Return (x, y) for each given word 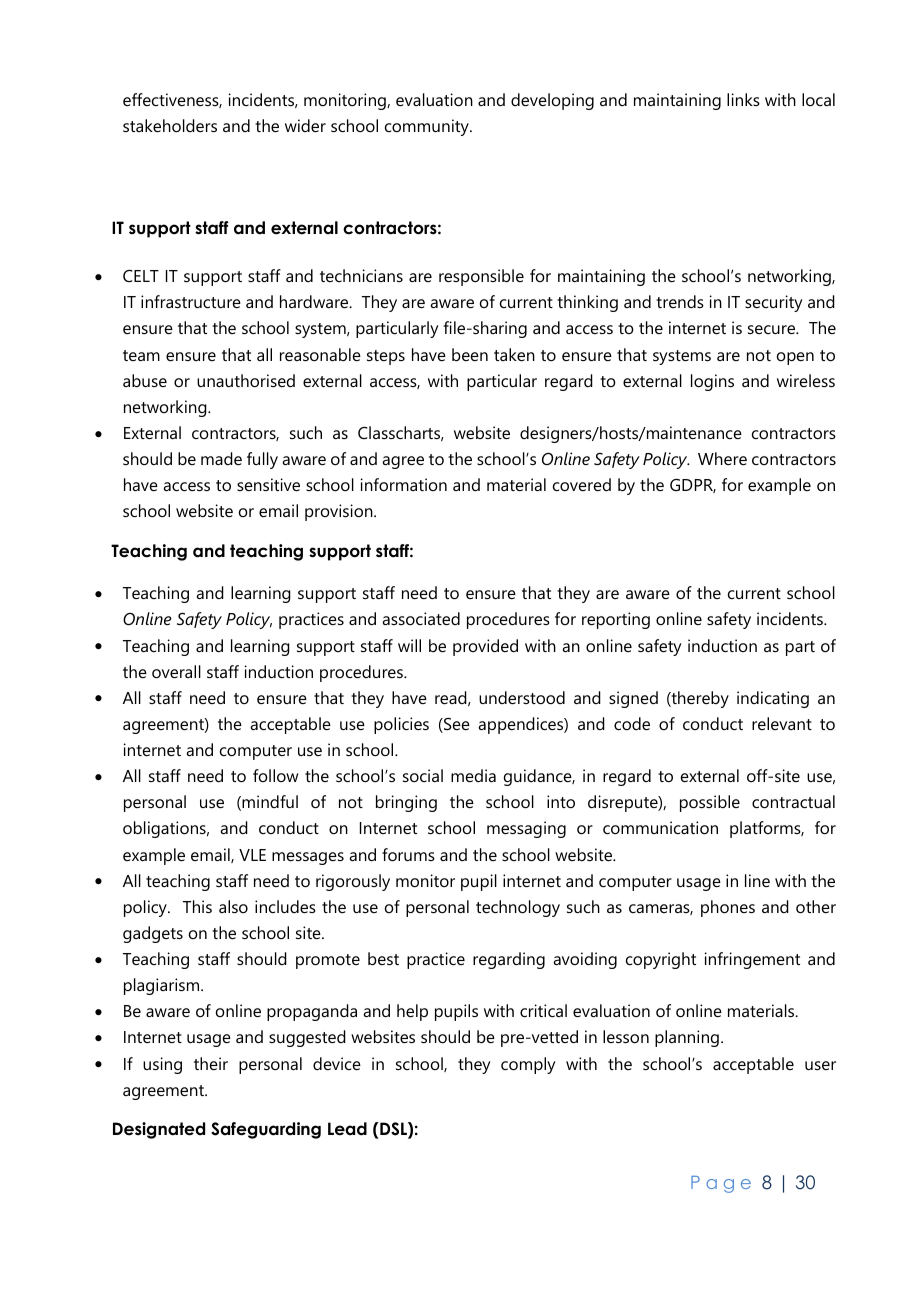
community (428, 127)
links (743, 99)
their (211, 1063)
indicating (773, 699)
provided (485, 647)
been (470, 354)
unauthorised (246, 380)
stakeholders (170, 125)
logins (712, 382)
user (820, 1065)
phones (728, 908)
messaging (526, 829)
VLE (252, 855)
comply (528, 1065)
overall (176, 671)
